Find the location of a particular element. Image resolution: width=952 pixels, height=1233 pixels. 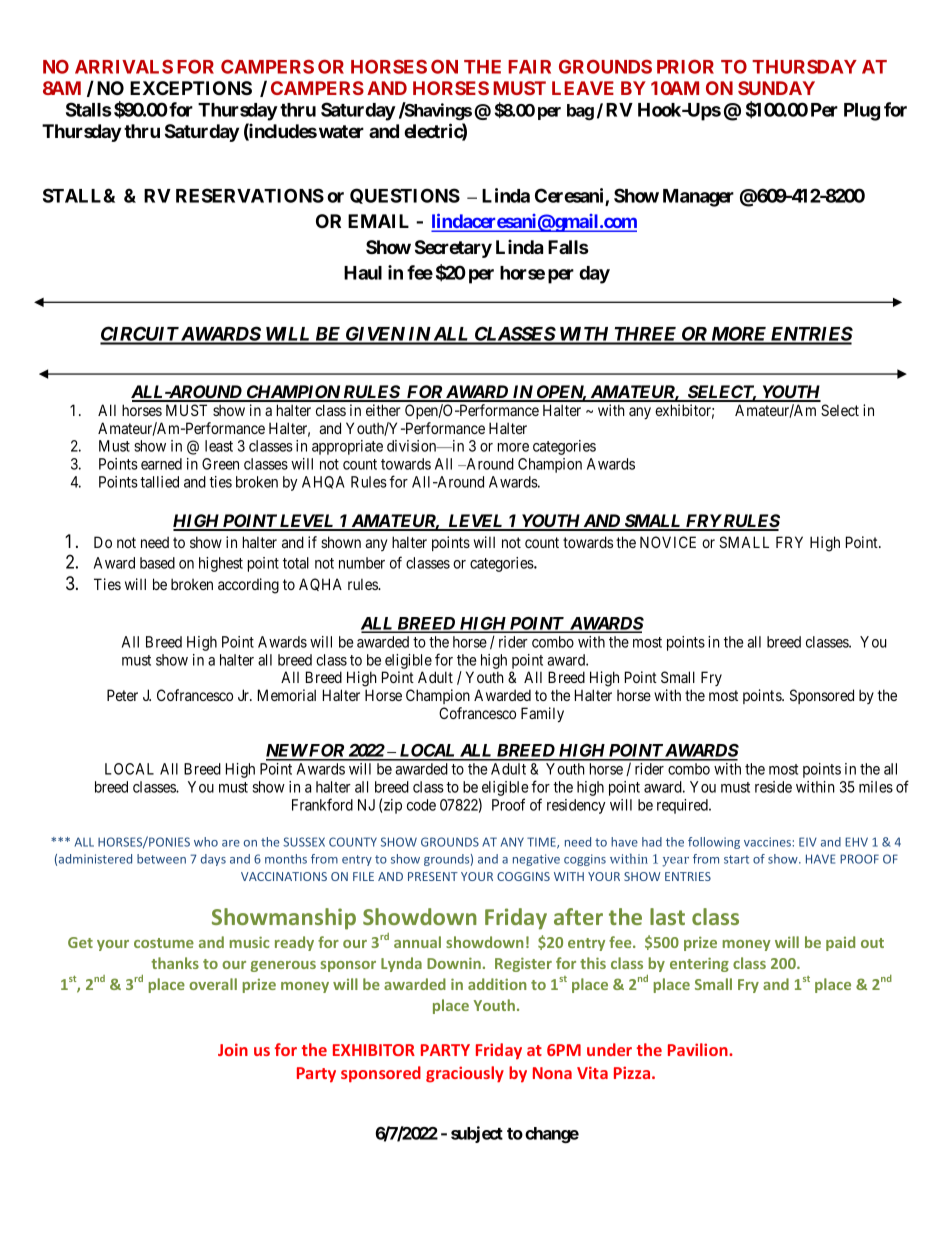

based is located at coordinates (157, 563).
